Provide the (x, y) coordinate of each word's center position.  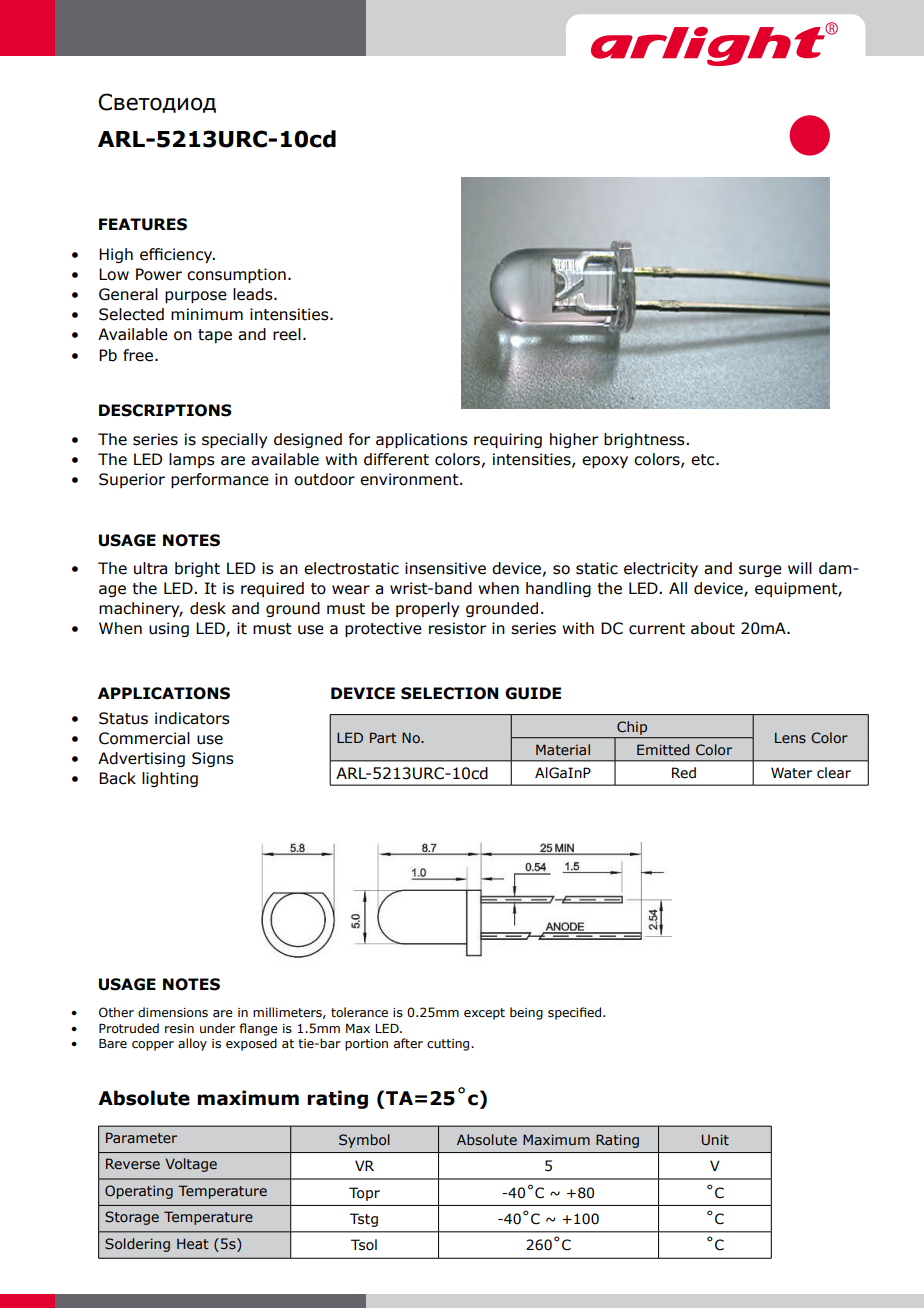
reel (287, 334)
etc (704, 460)
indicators (192, 718)
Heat (193, 1243)
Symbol (364, 1141)
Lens (790, 737)
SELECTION (449, 693)
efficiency (177, 255)
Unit (715, 1139)
